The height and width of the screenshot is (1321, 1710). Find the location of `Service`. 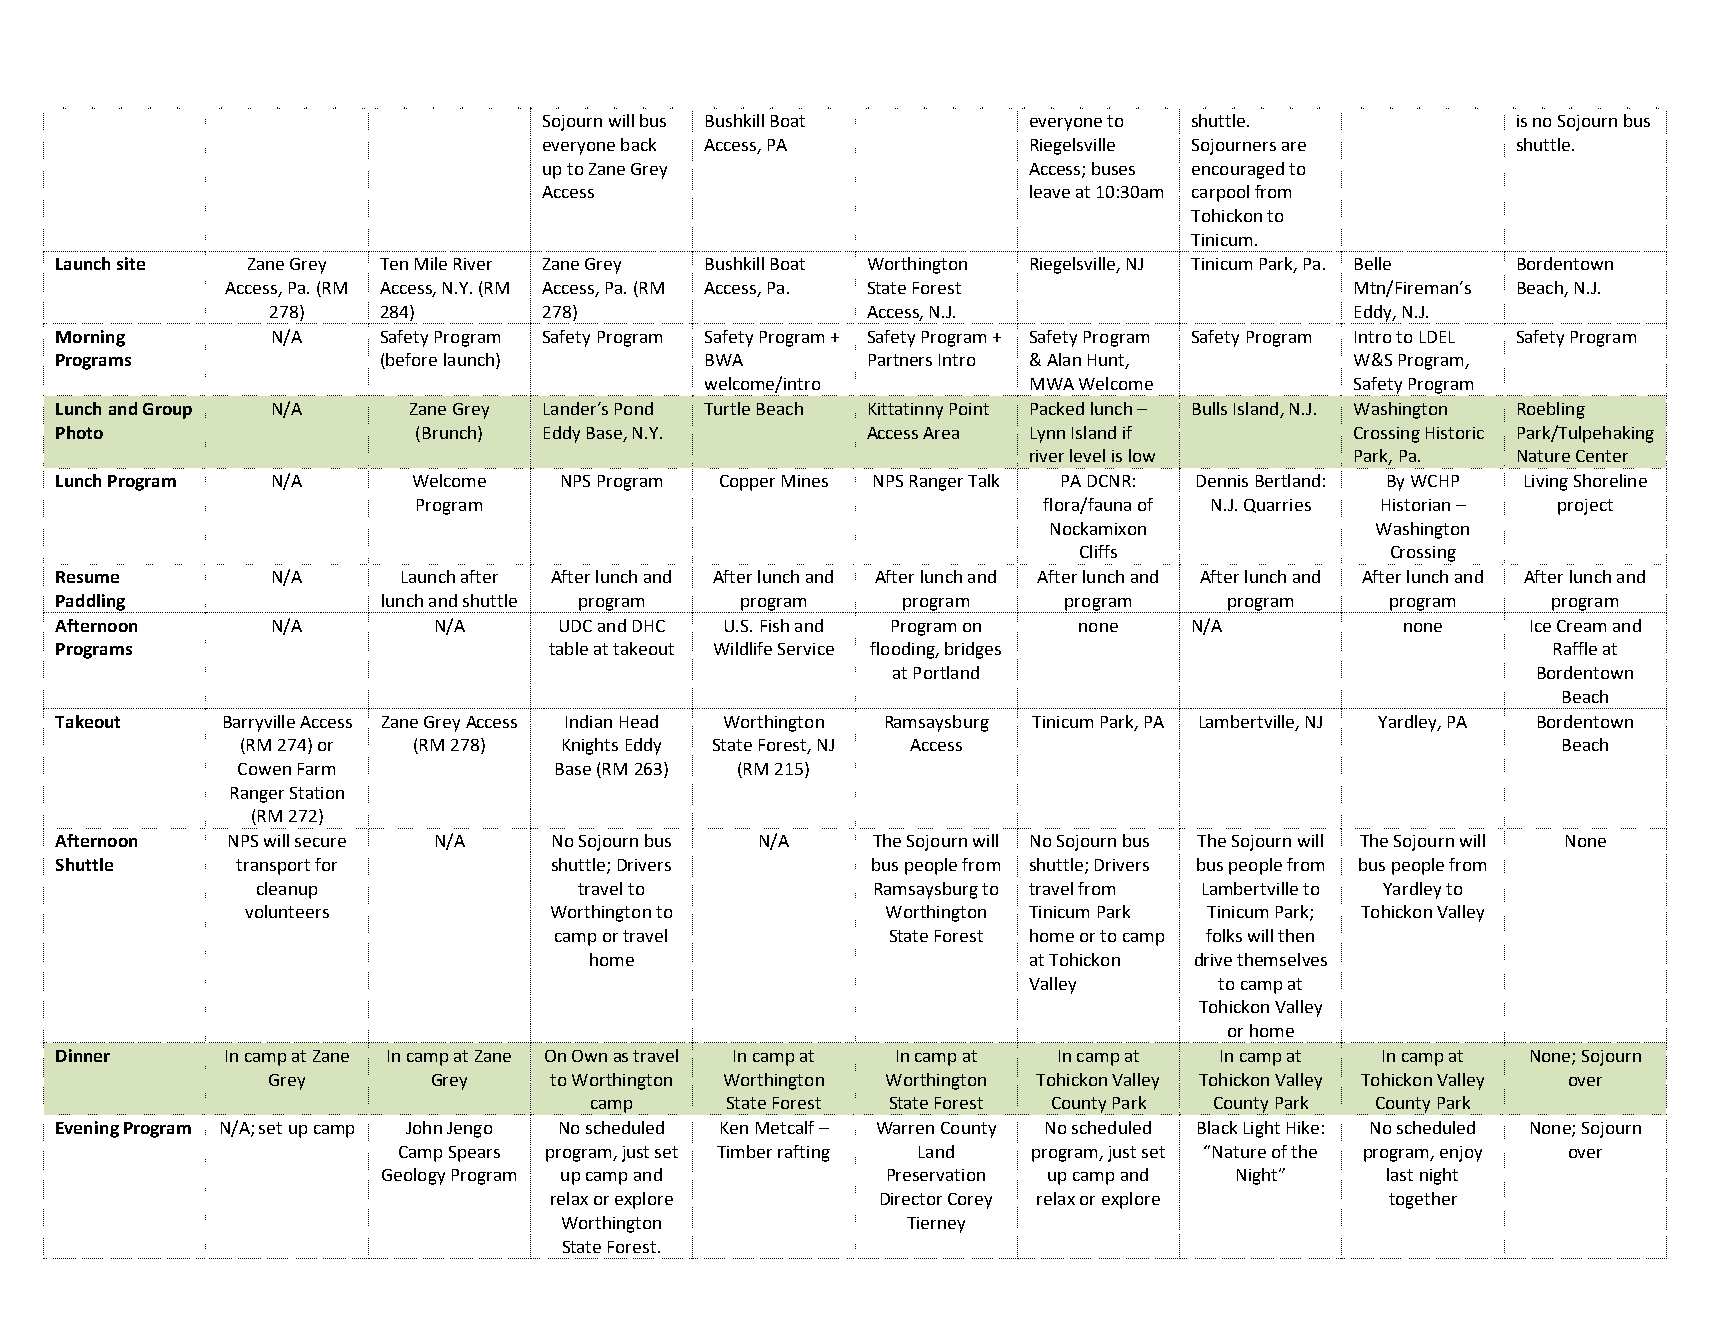

Service is located at coordinates (806, 649).
